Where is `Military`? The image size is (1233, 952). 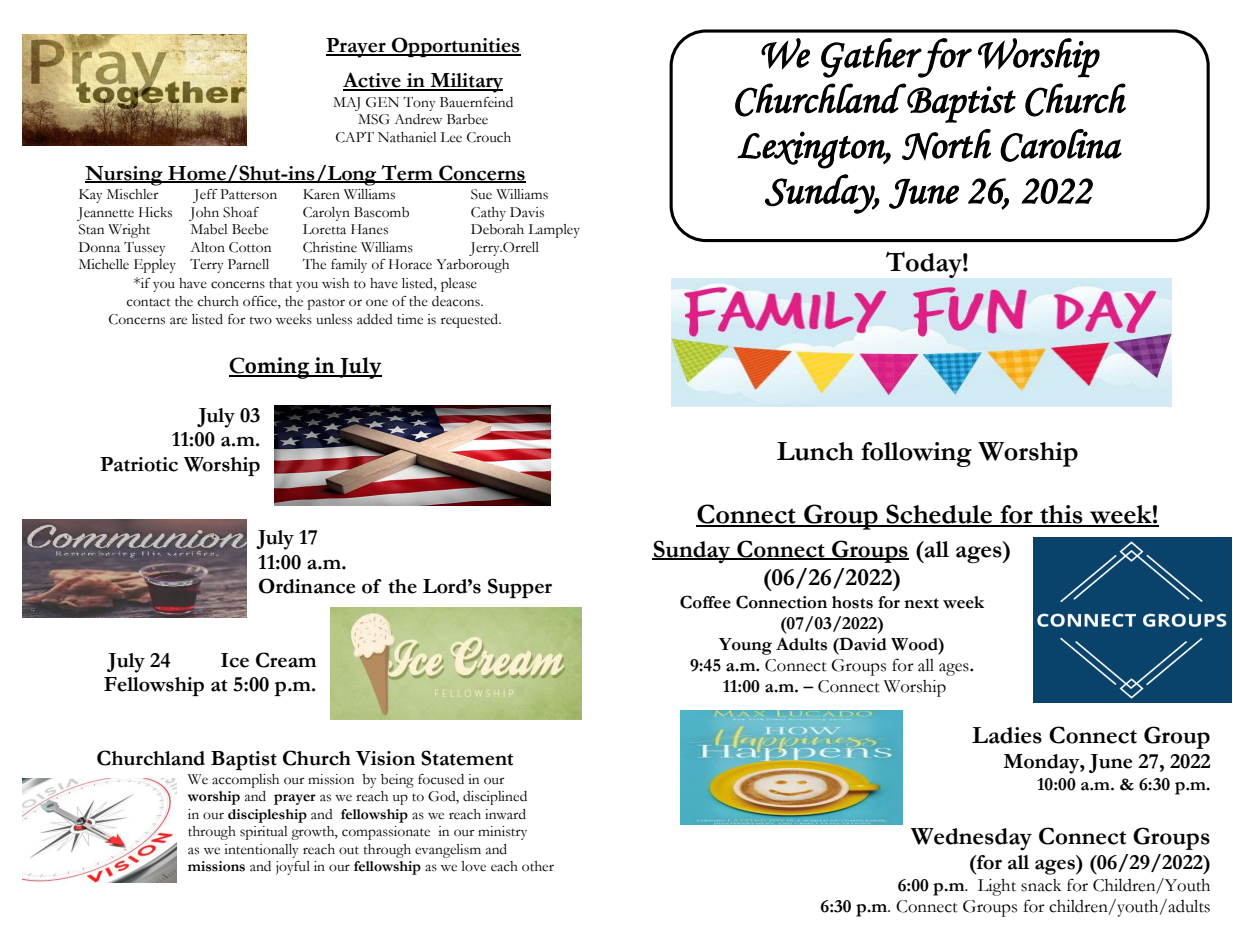
Military is located at coordinates (465, 83).
